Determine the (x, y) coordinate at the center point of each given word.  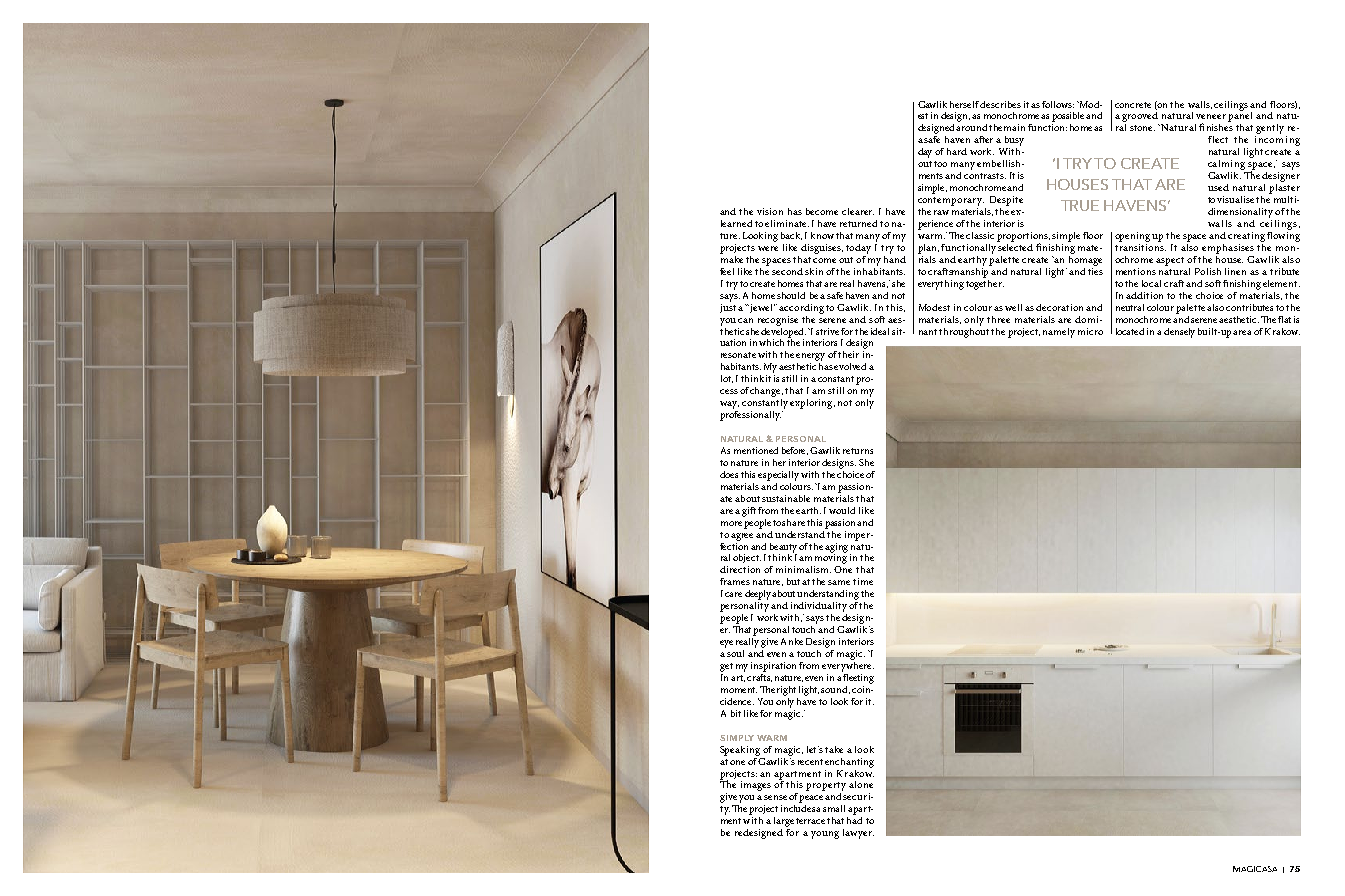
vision (770, 211)
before (795, 451)
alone (861, 784)
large (784, 822)
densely (1179, 333)
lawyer (858, 834)
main (1014, 127)
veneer (1211, 116)
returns (858, 451)
